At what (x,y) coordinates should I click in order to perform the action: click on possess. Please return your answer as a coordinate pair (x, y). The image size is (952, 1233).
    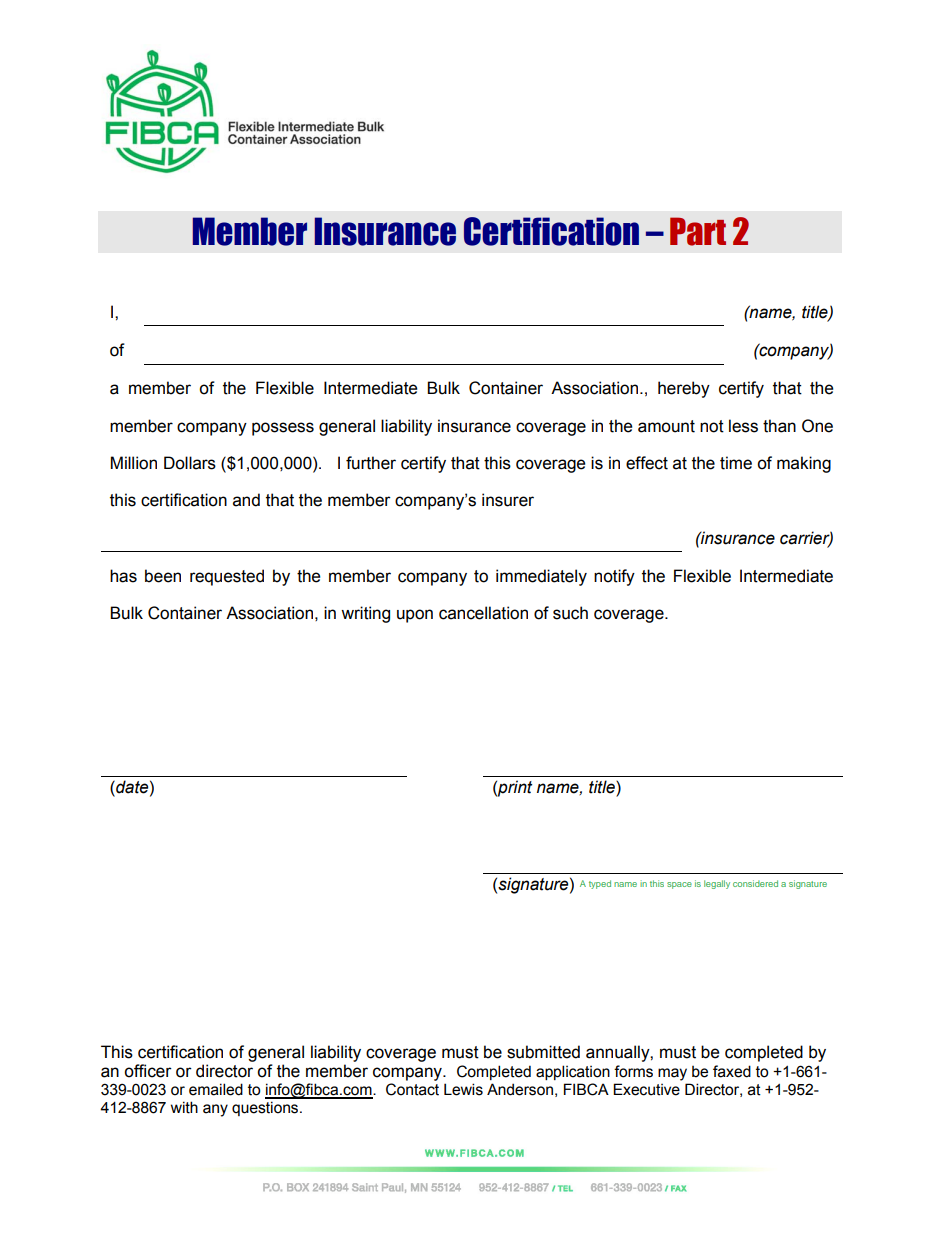
    Looking at the image, I should click on (283, 429).
